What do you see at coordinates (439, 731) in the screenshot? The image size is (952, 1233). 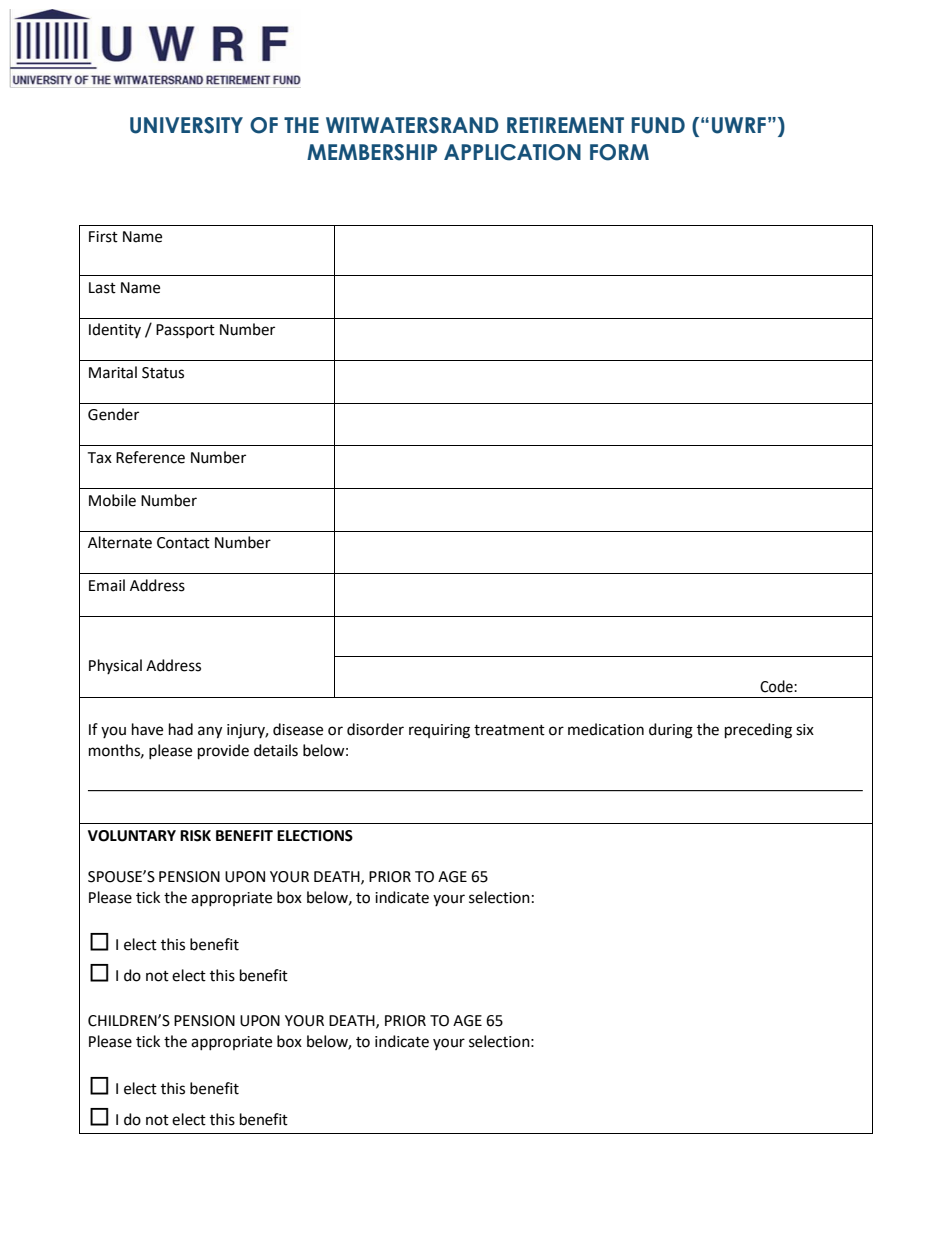 I see `requiring` at bounding box center [439, 731].
